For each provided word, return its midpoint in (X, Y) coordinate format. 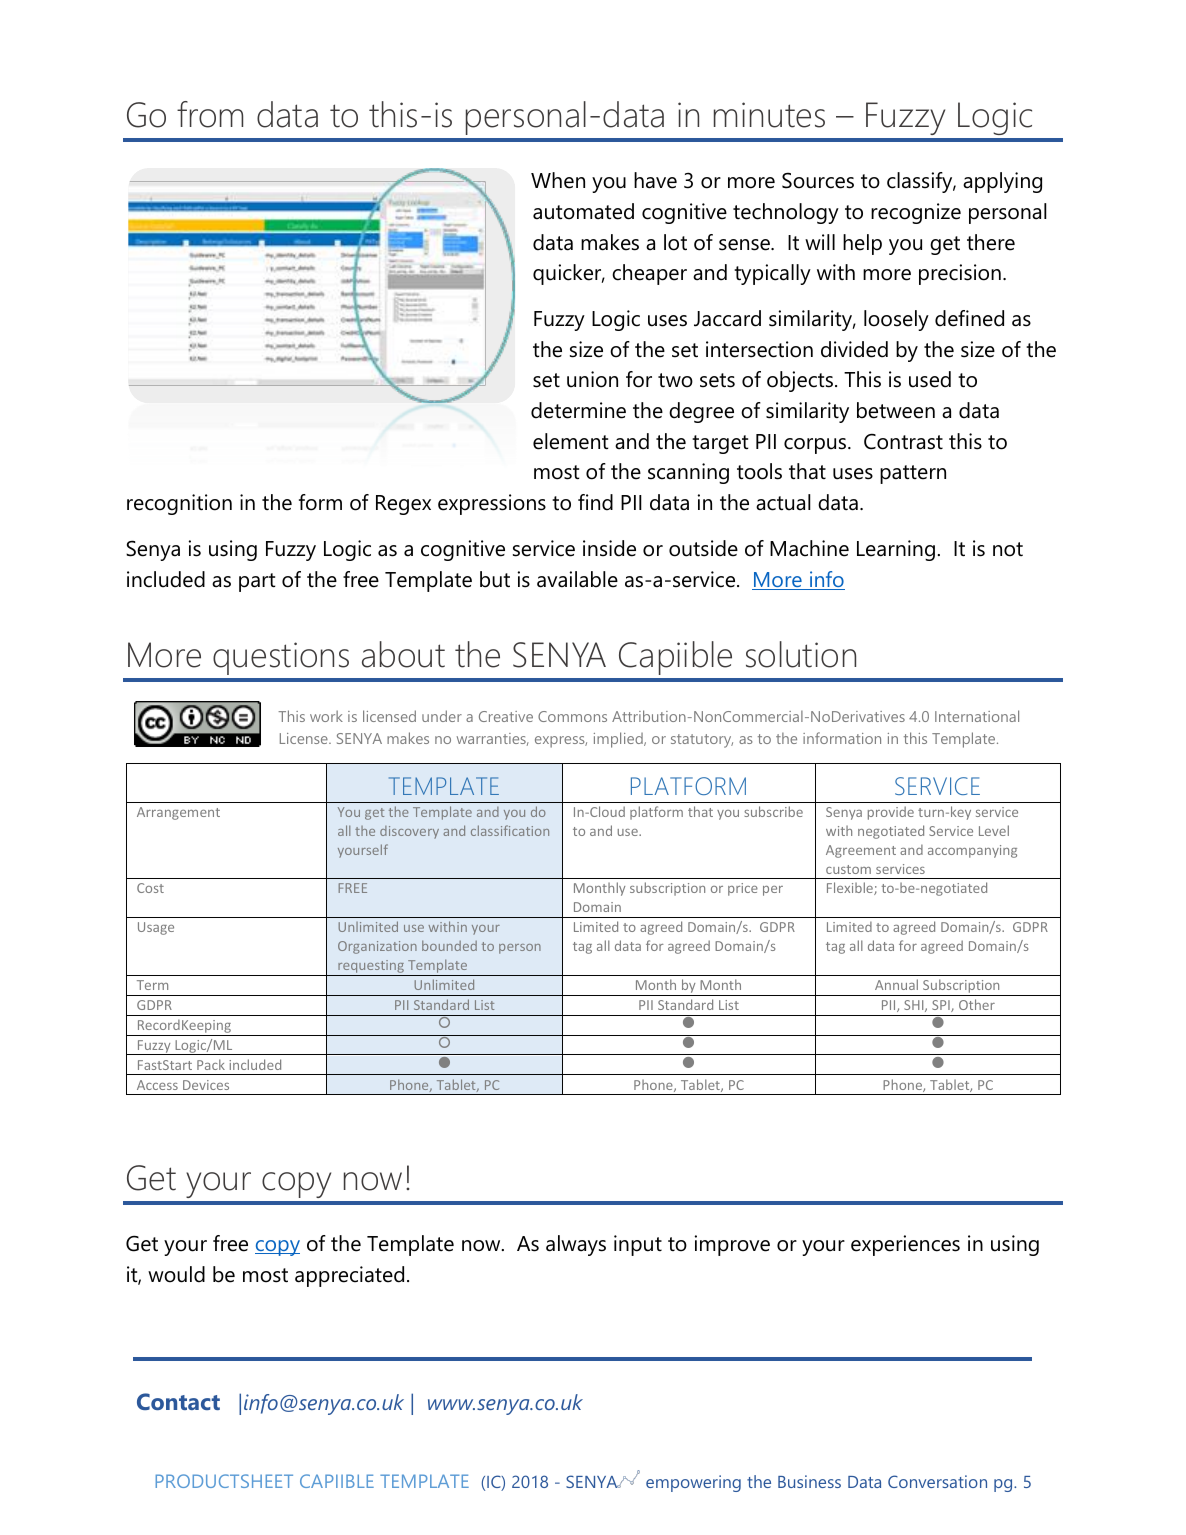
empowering (693, 1483)
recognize (916, 213)
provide (891, 813)
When (558, 180)
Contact (178, 1401)
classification (510, 830)
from (210, 114)
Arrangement (178, 813)
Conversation (937, 1481)
